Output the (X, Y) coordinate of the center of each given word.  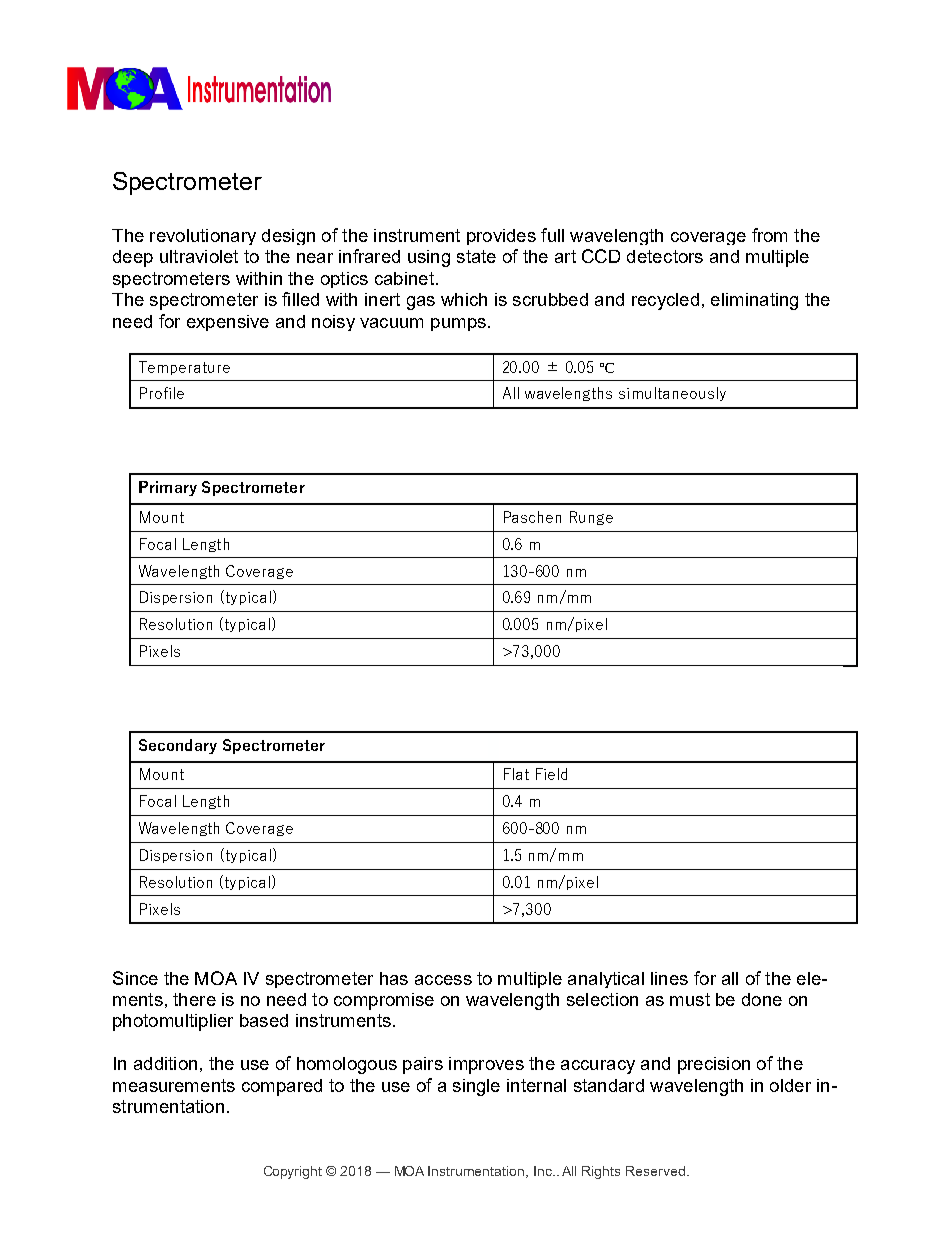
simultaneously (672, 394)
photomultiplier (173, 1022)
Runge (591, 518)
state (476, 256)
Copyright (293, 1172)
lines (669, 978)
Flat (516, 774)
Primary (168, 488)
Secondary (178, 746)
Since (135, 978)
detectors (665, 256)
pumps (458, 324)
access (443, 980)
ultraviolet (199, 256)
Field (551, 774)
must (690, 999)
